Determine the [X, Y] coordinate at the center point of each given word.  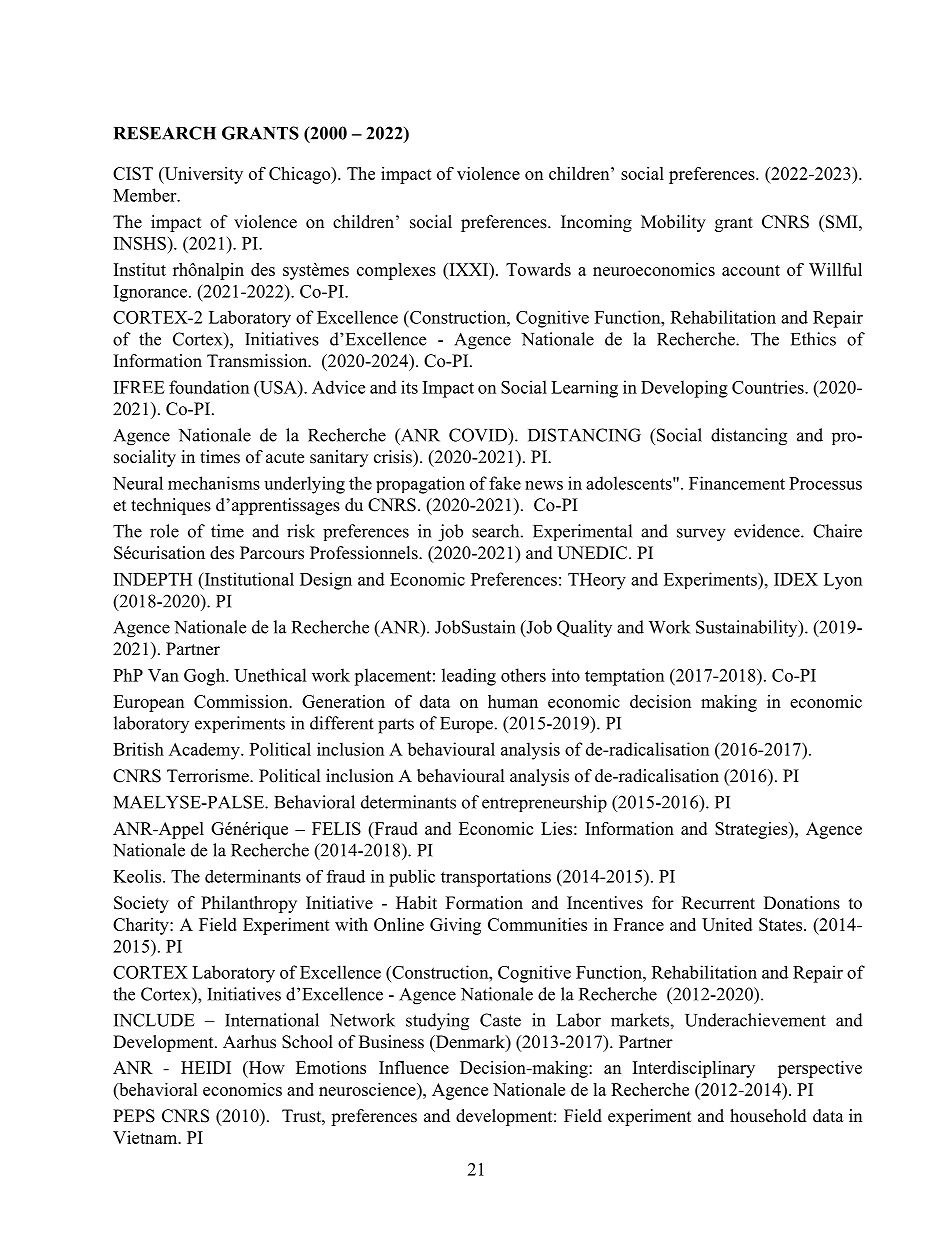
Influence [414, 1067]
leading [469, 677]
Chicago [301, 175]
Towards [538, 269]
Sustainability [748, 628]
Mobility [673, 223]
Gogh [205, 677]
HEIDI [206, 1067]
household [768, 1116]
